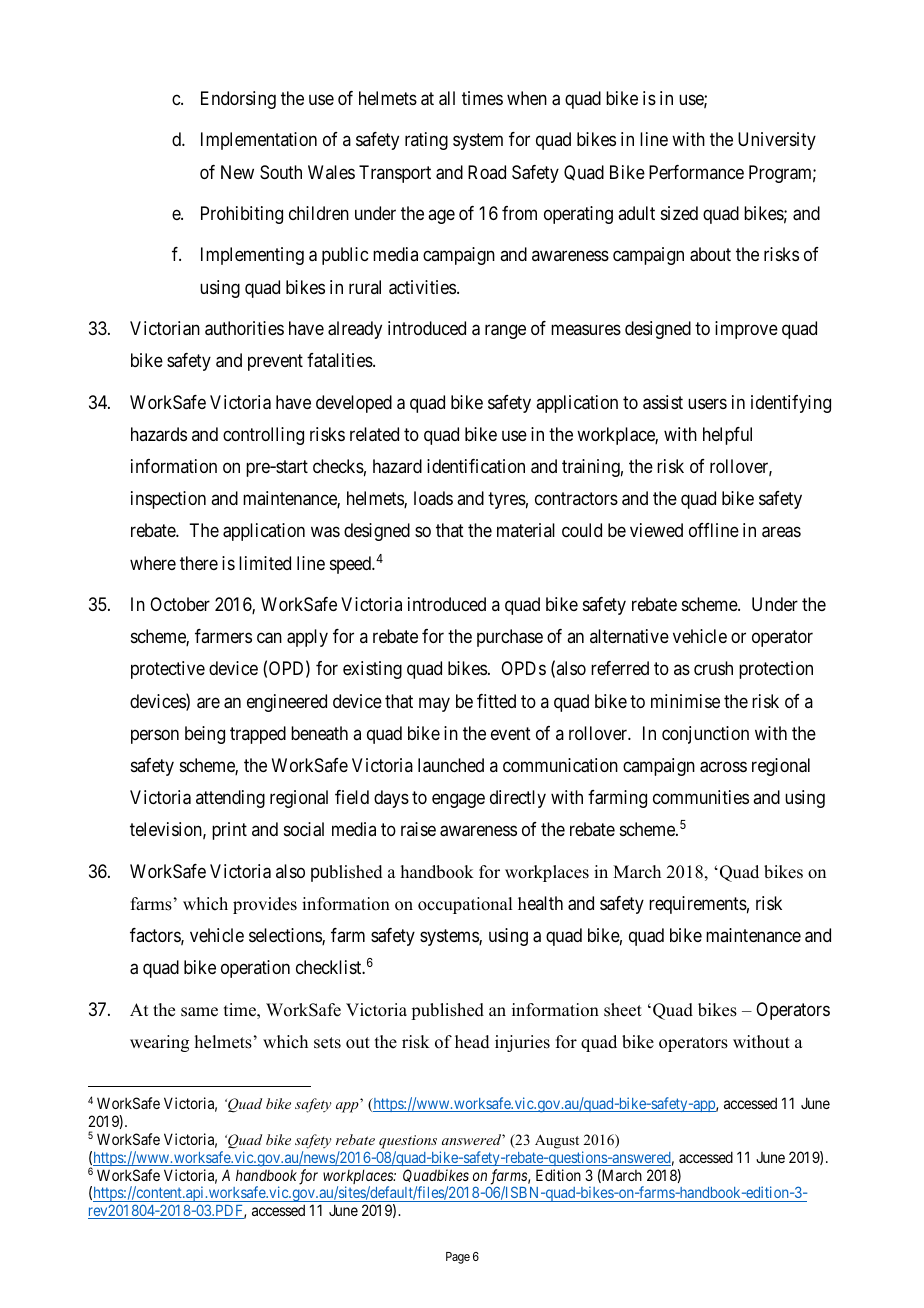  I want to click on all, so click(447, 98).
